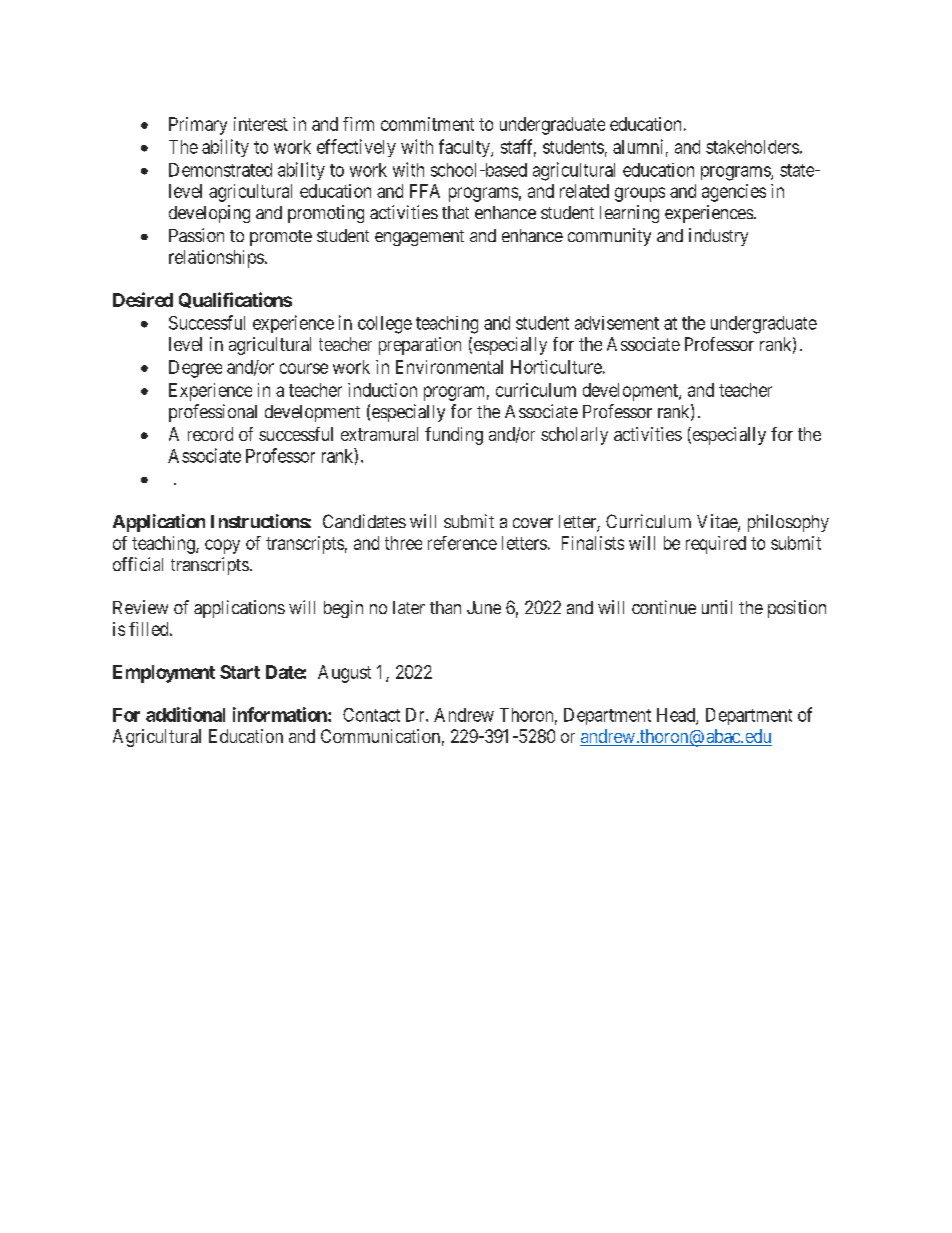 The image size is (952, 1233). Describe the element at coordinates (185, 714) in the screenshot. I see `additional` at that location.
